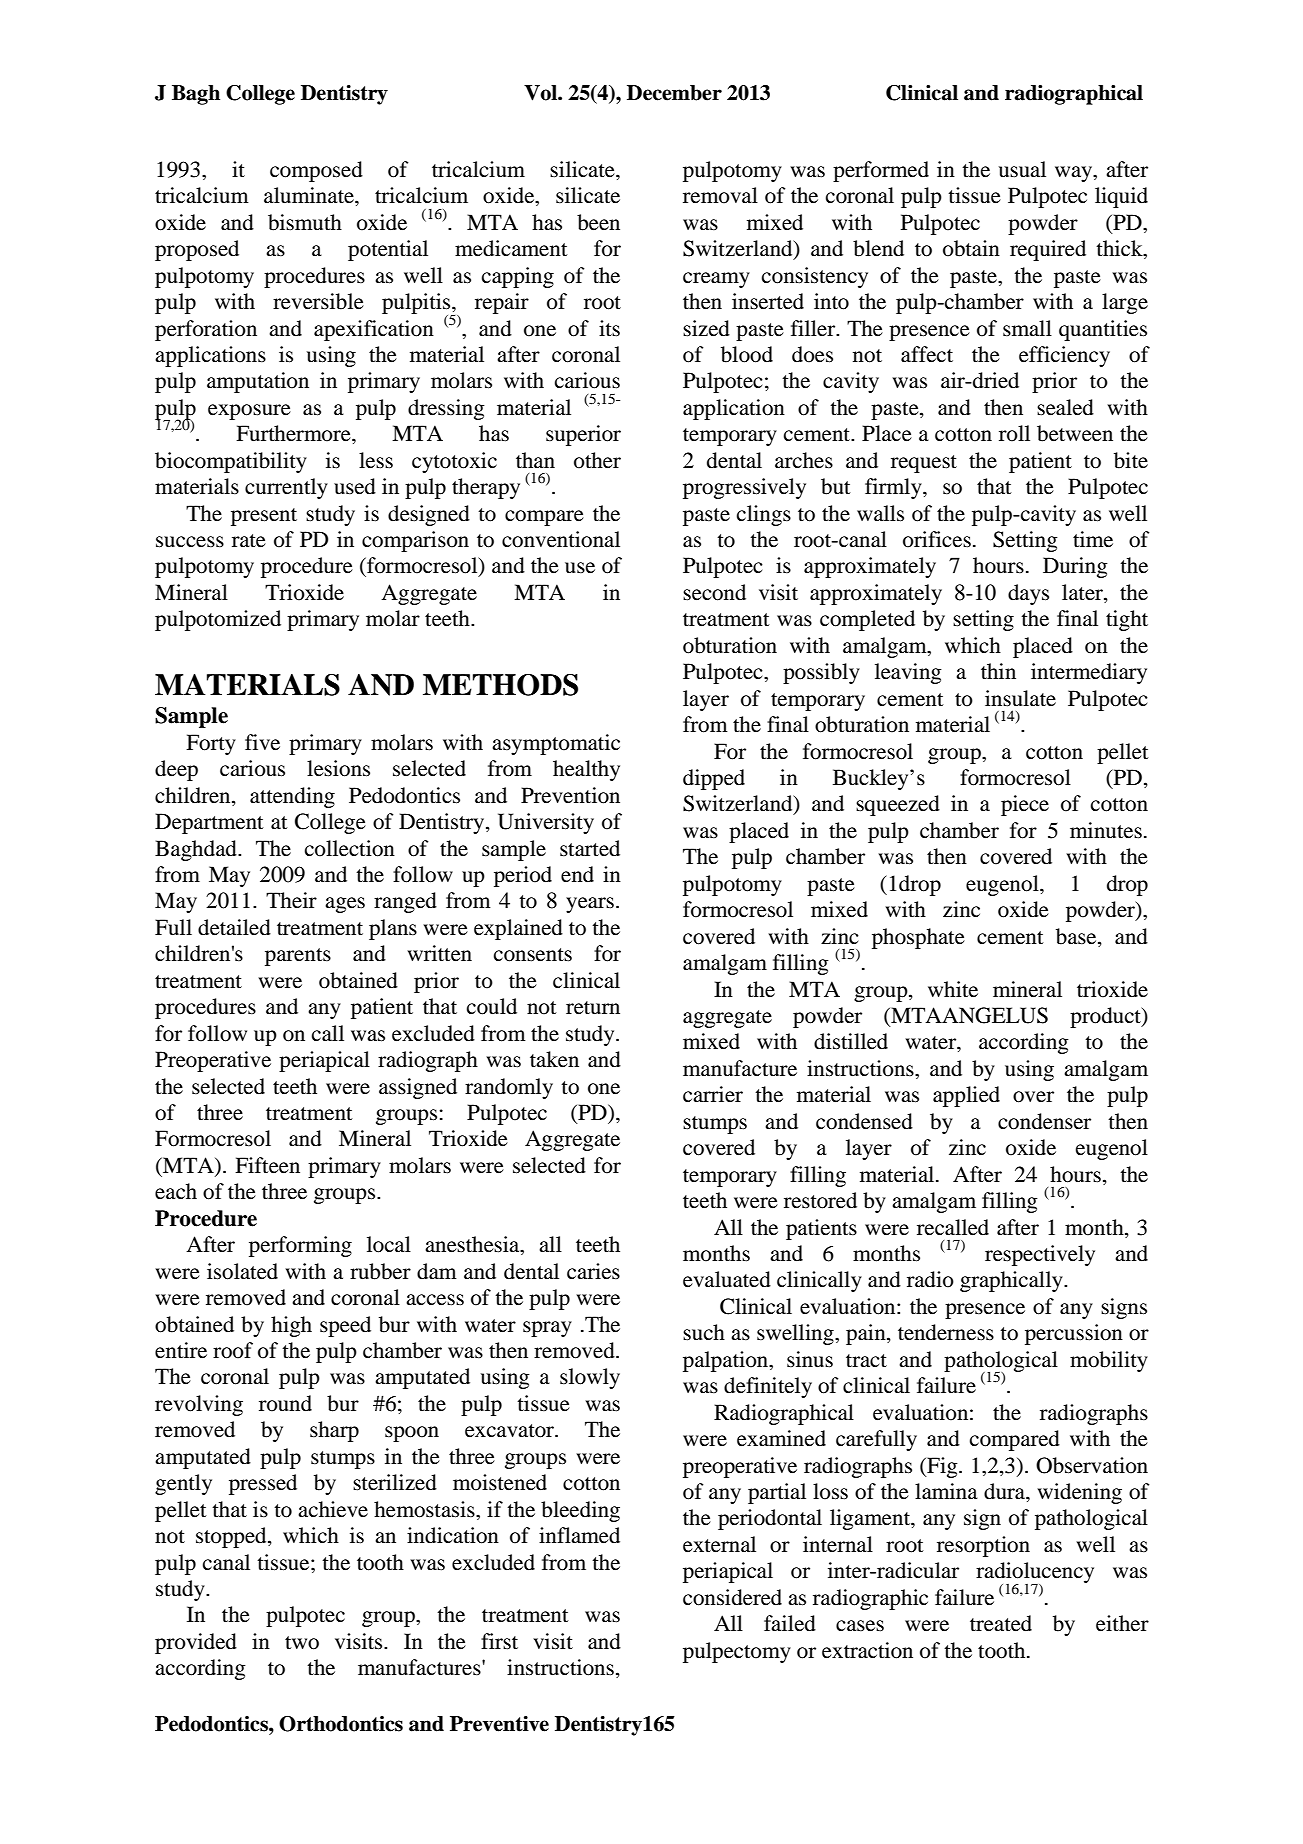 The image size is (1303, 1844). Describe the element at coordinates (674, 93) in the screenshot. I see `December` at that location.
